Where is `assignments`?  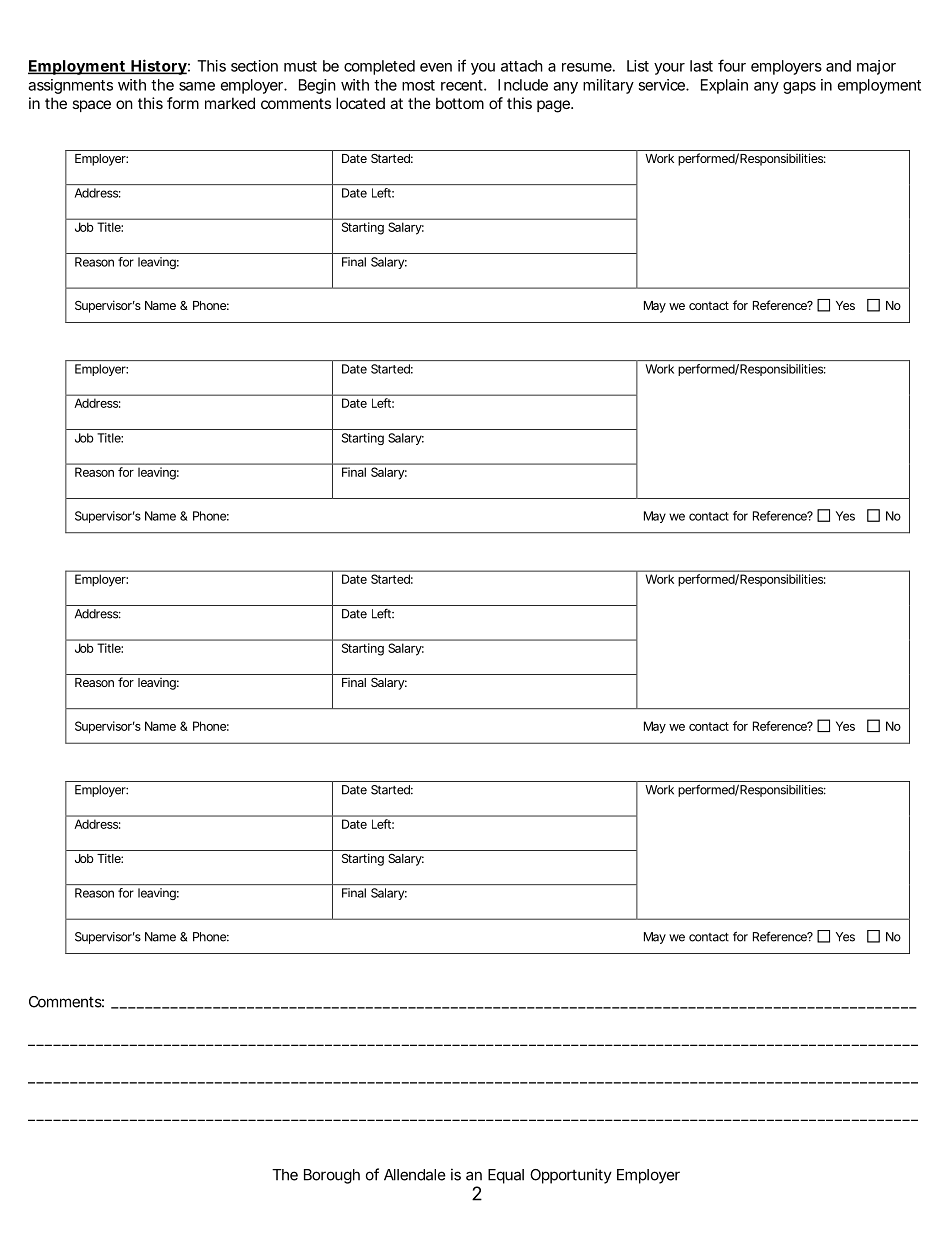 assignments is located at coordinates (70, 86).
